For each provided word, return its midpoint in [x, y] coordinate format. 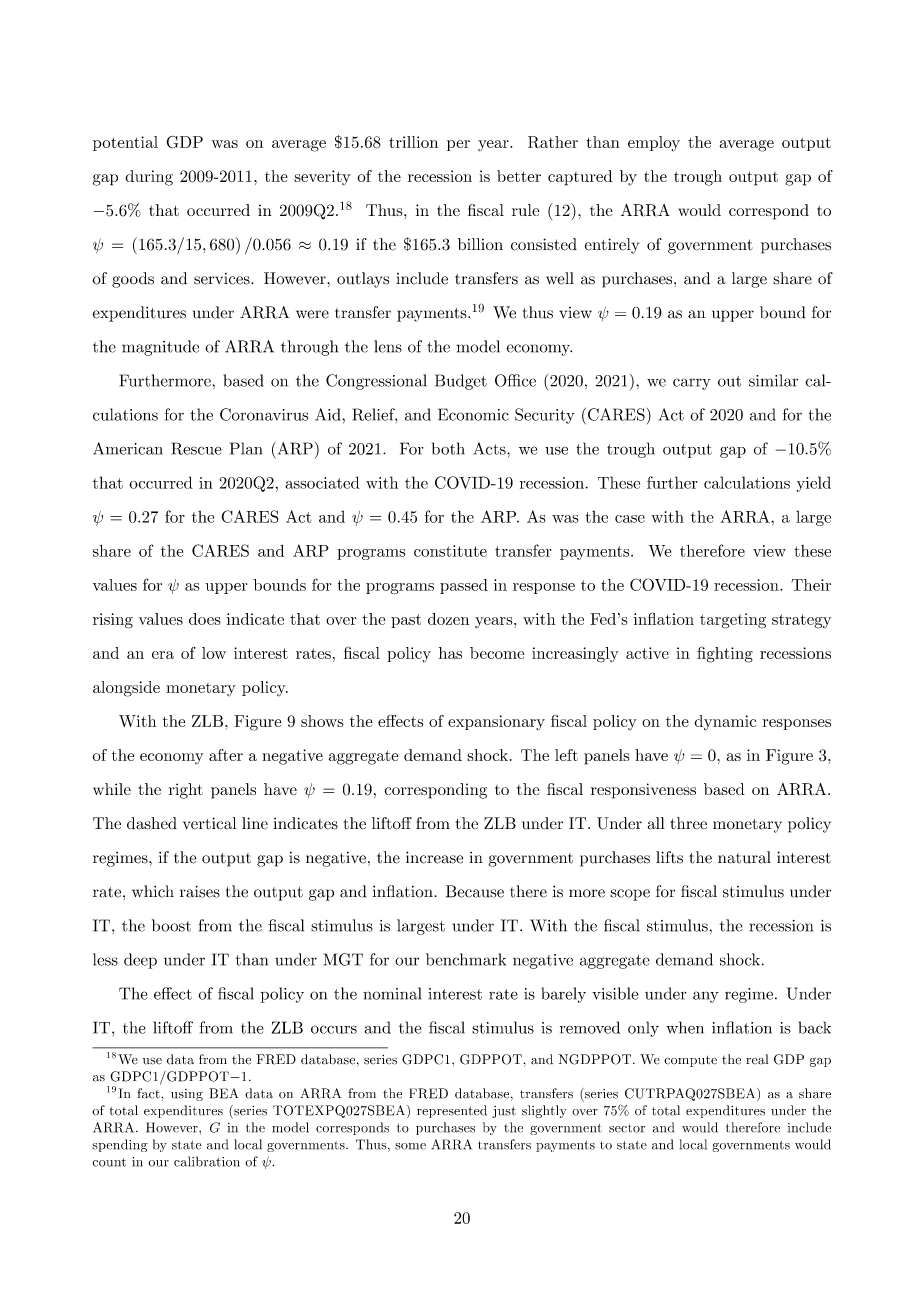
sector [627, 1128]
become [497, 653]
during [149, 178]
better [519, 176]
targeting [733, 621]
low [214, 653]
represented [452, 1111]
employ [654, 144]
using [187, 1095]
